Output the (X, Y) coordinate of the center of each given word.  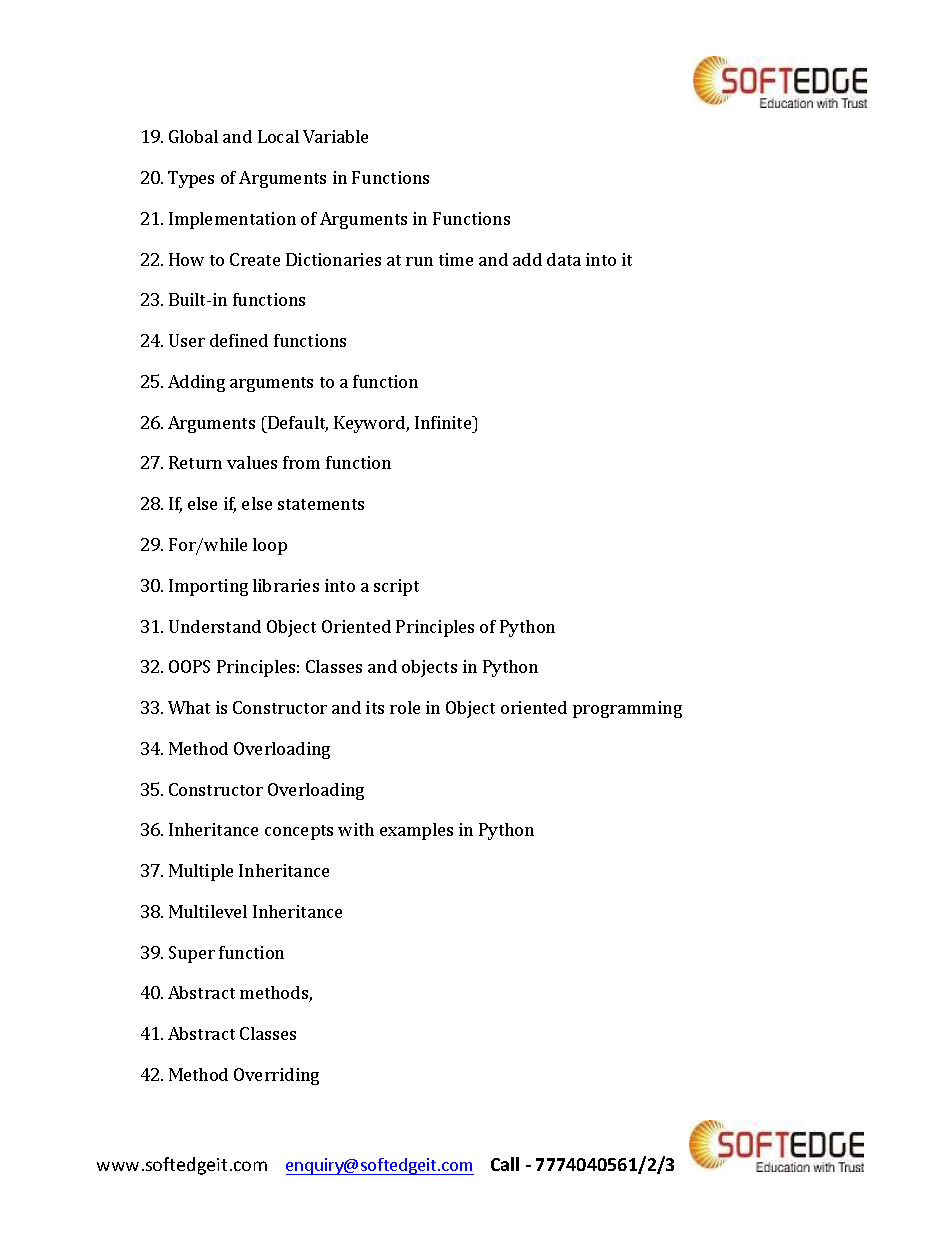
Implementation (232, 220)
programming (627, 709)
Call (505, 1164)
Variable (335, 136)
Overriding (276, 1076)
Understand (215, 626)
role (405, 707)
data (564, 259)
